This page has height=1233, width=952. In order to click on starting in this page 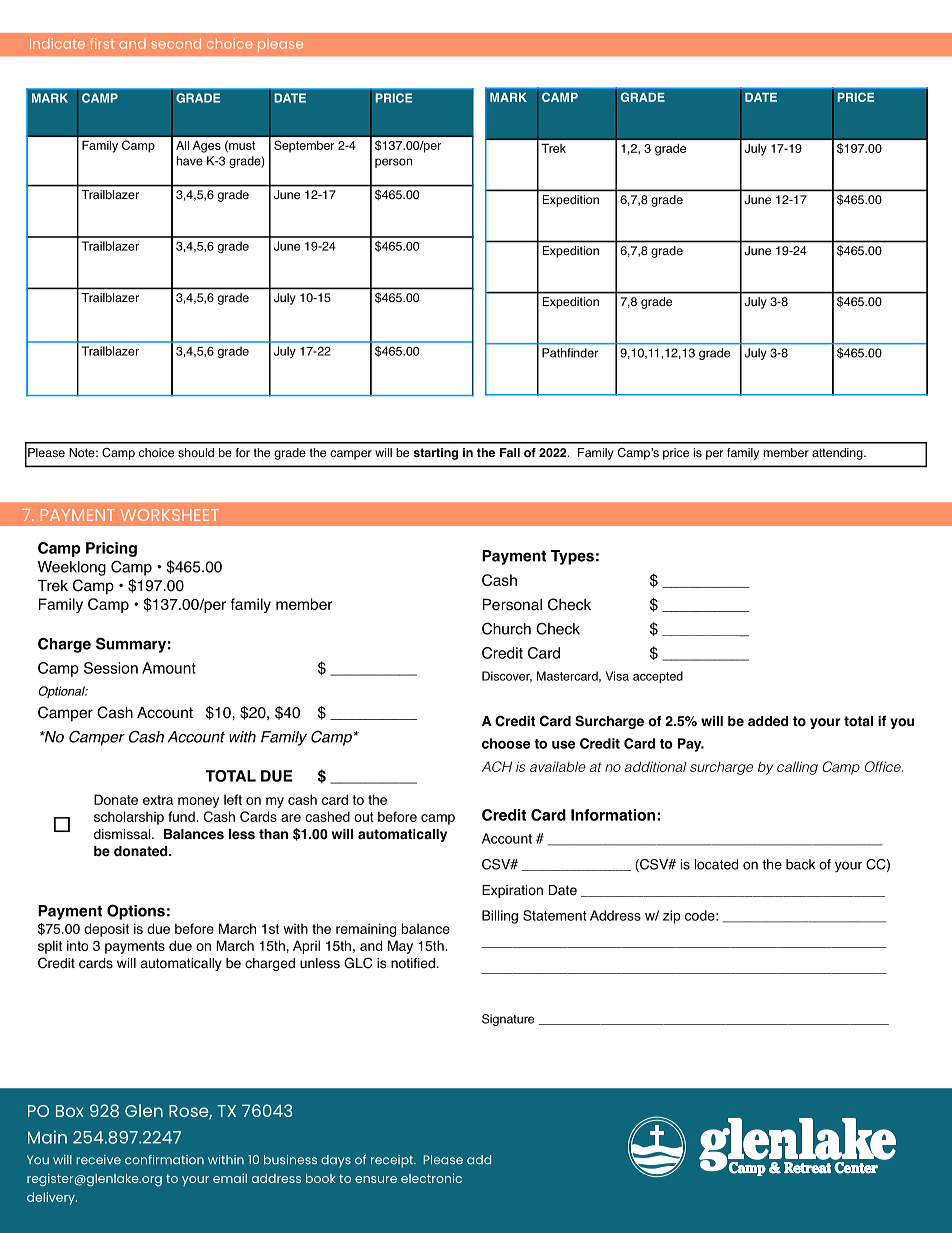, I will do `click(435, 454)`.
